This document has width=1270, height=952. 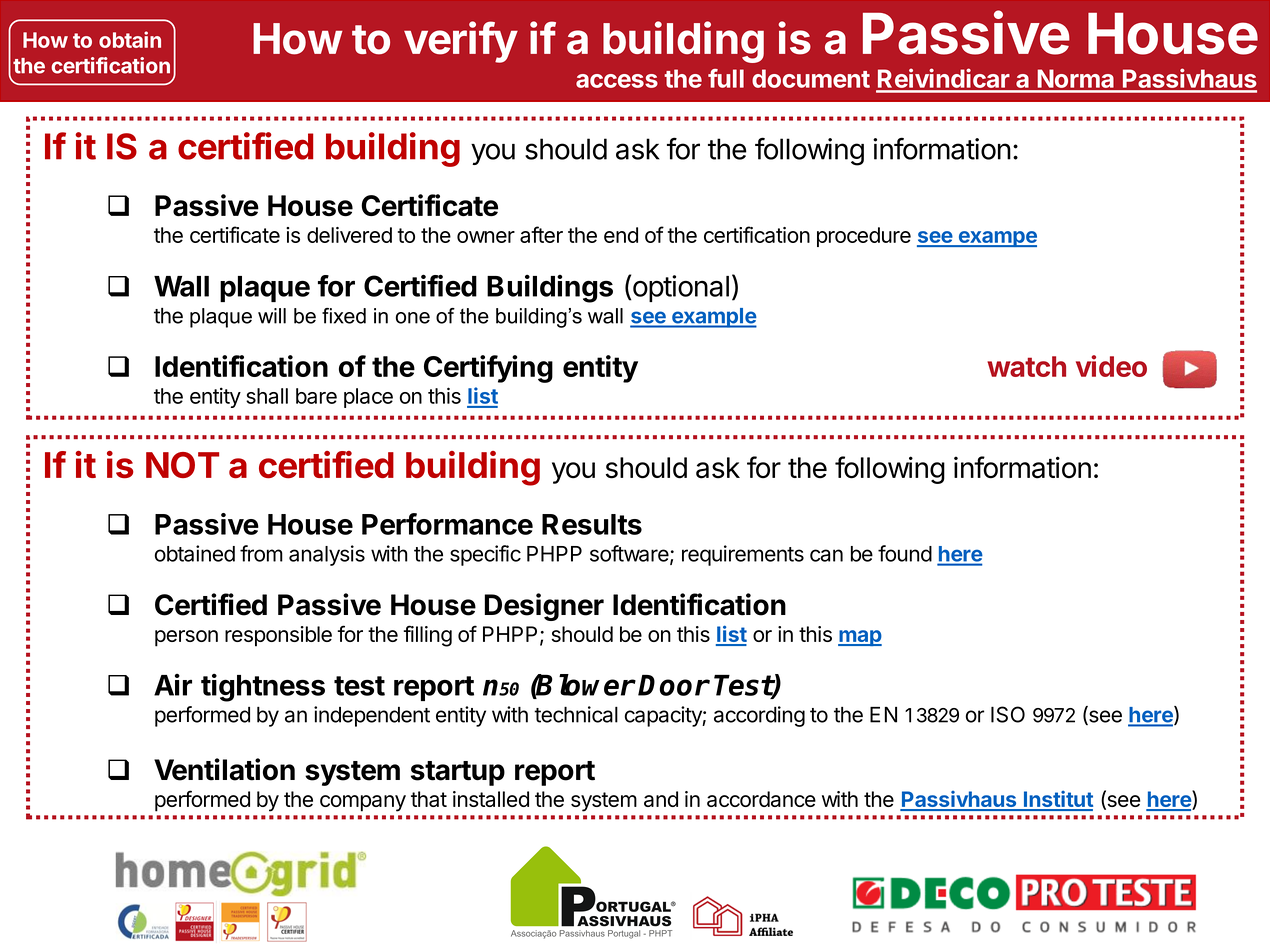 What do you see at coordinates (811, 78) in the document?
I see `document` at bounding box center [811, 78].
